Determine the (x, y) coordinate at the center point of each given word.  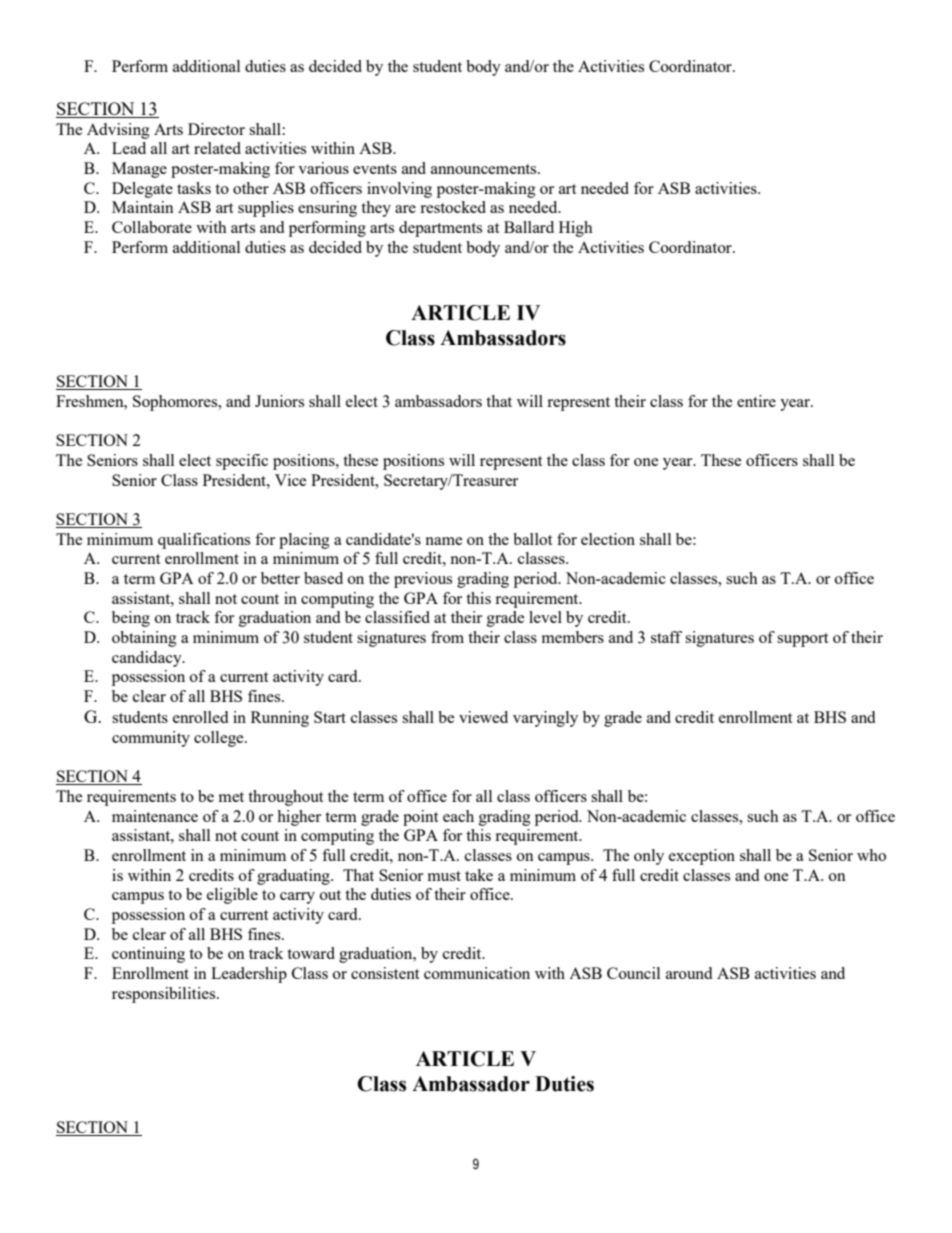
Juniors (279, 401)
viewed (483, 717)
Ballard (529, 227)
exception (702, 857)
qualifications (204, 541)
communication (477, 973)
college (220, 739)
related (217, 148)
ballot (532, 539)
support (802, 640)
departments (440, 229)
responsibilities (165, 995)
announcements (485, 169)
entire (756, 401)
